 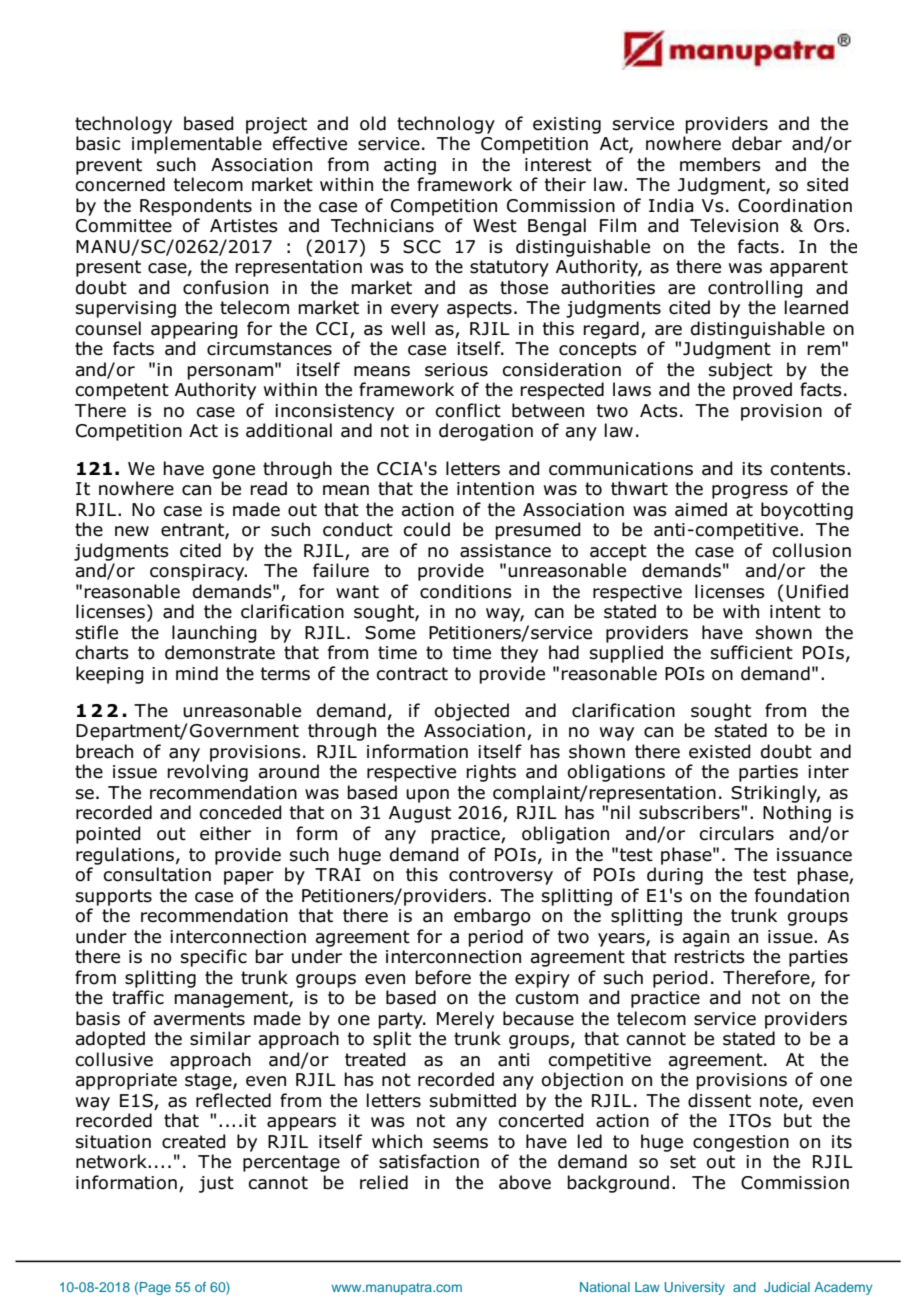 What do you see at coordinates (720, 751) in the image?
I see `existed` at bounding box center [720, 751].
